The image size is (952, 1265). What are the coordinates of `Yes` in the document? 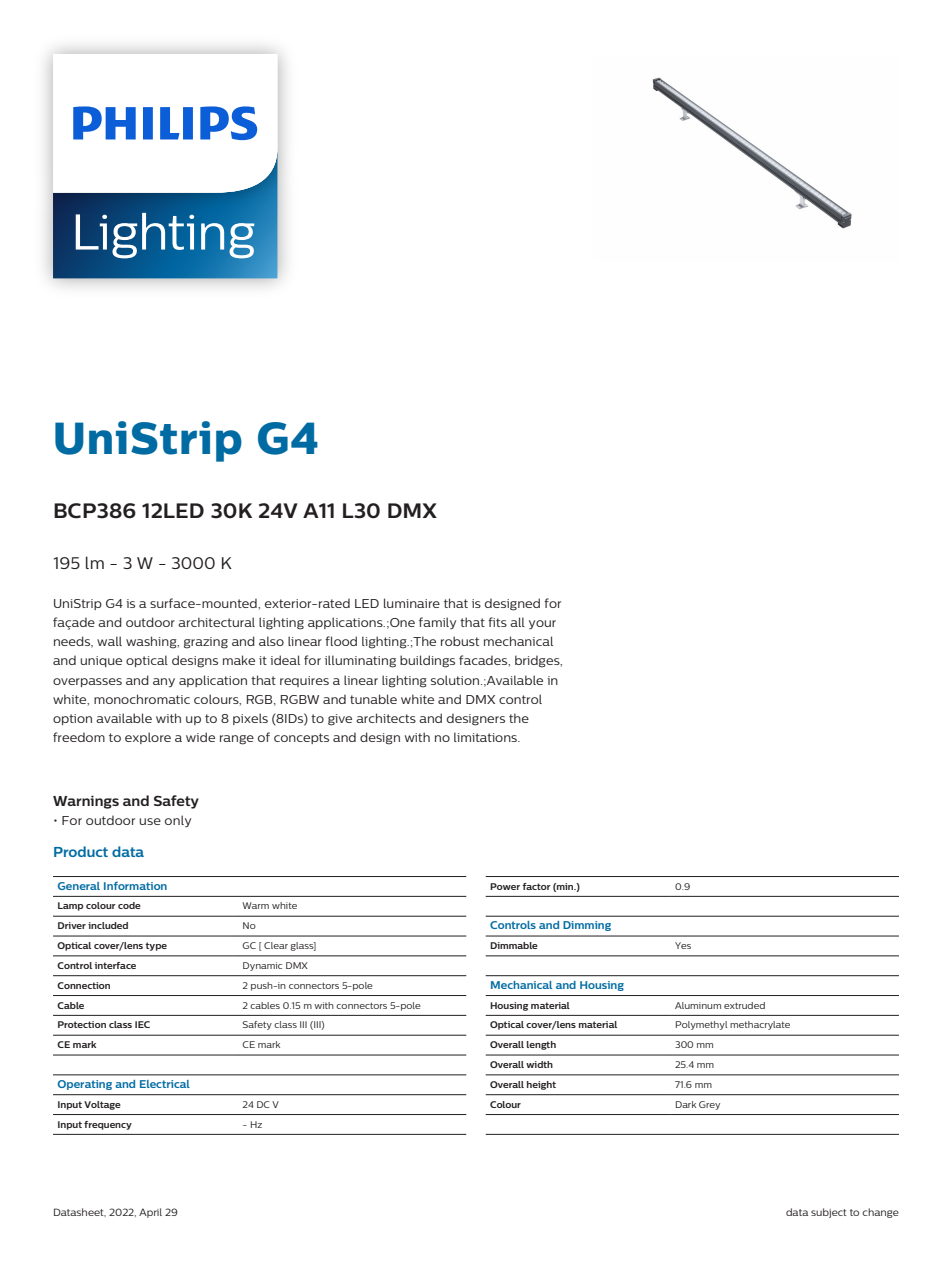 It's located at (683, 945).
